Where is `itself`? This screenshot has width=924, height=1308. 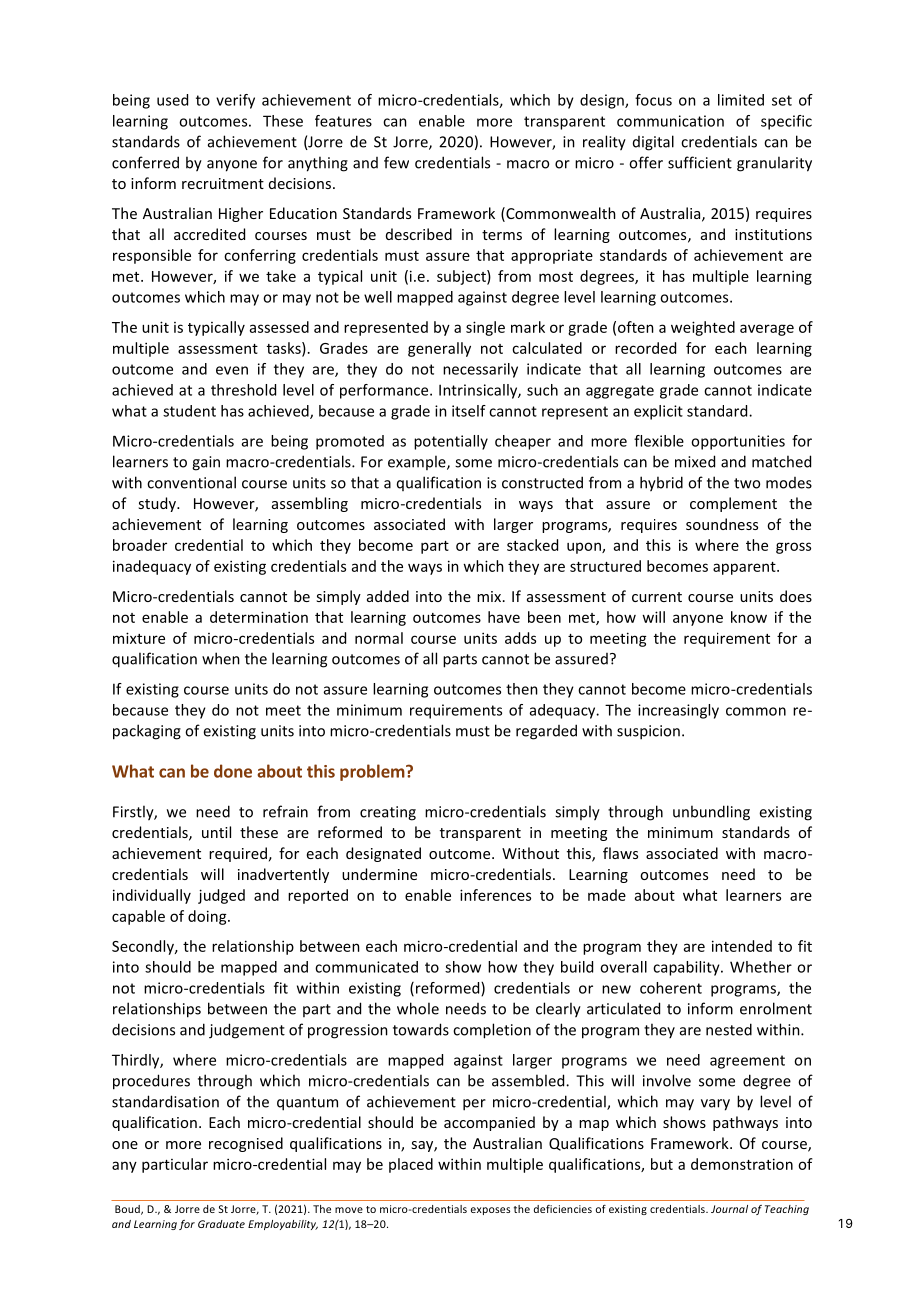
itself is located at coordinates (469, 411).
